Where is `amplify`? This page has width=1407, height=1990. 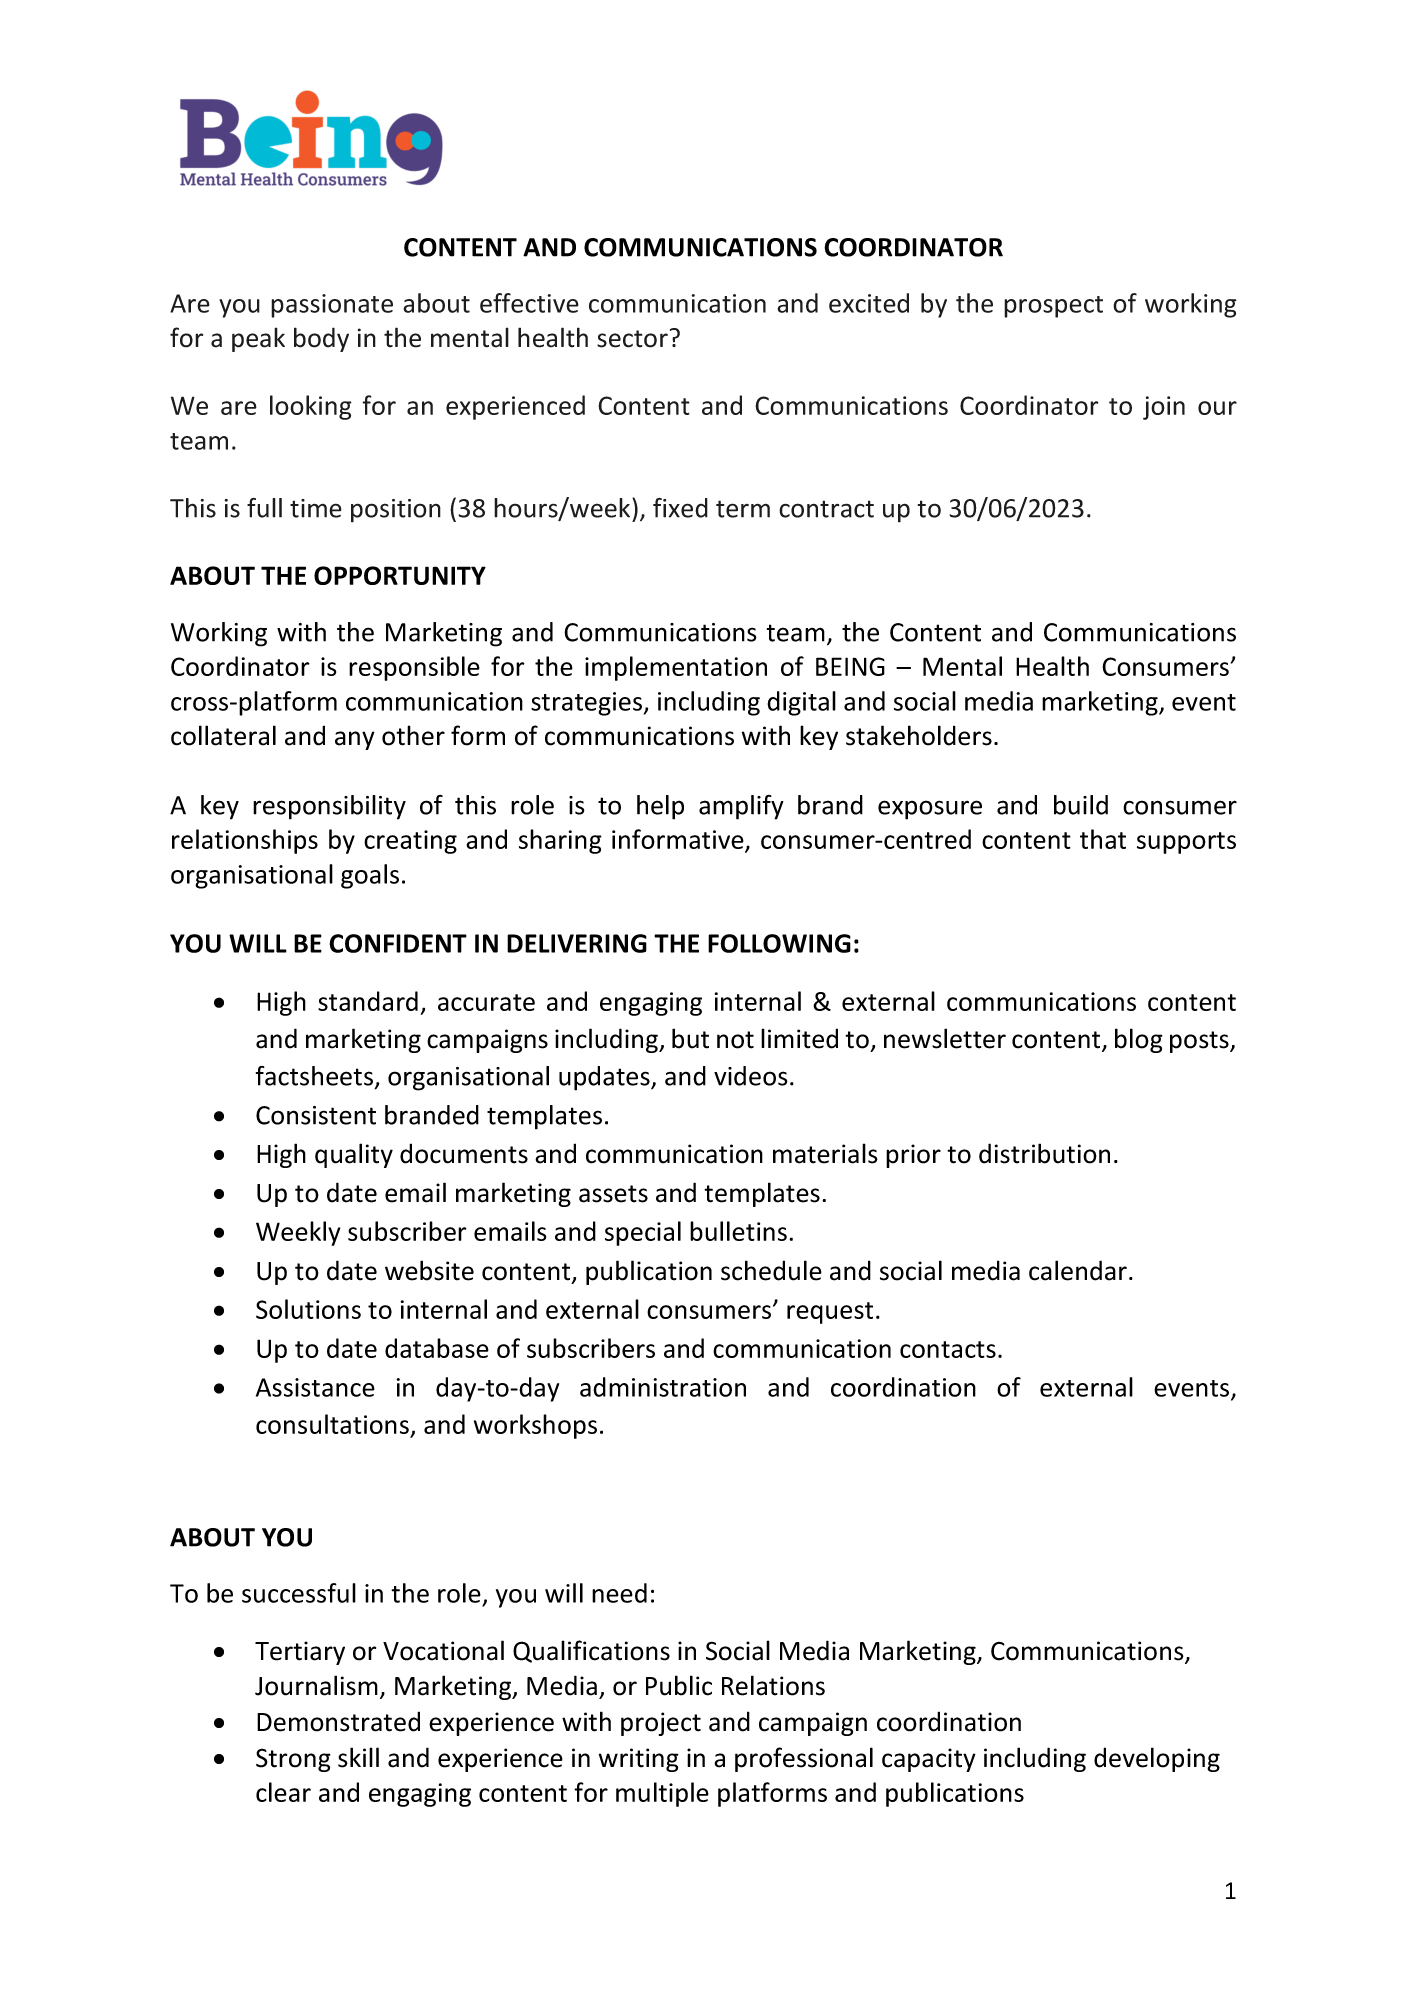 amplify is located at coordinates (741, 807).
